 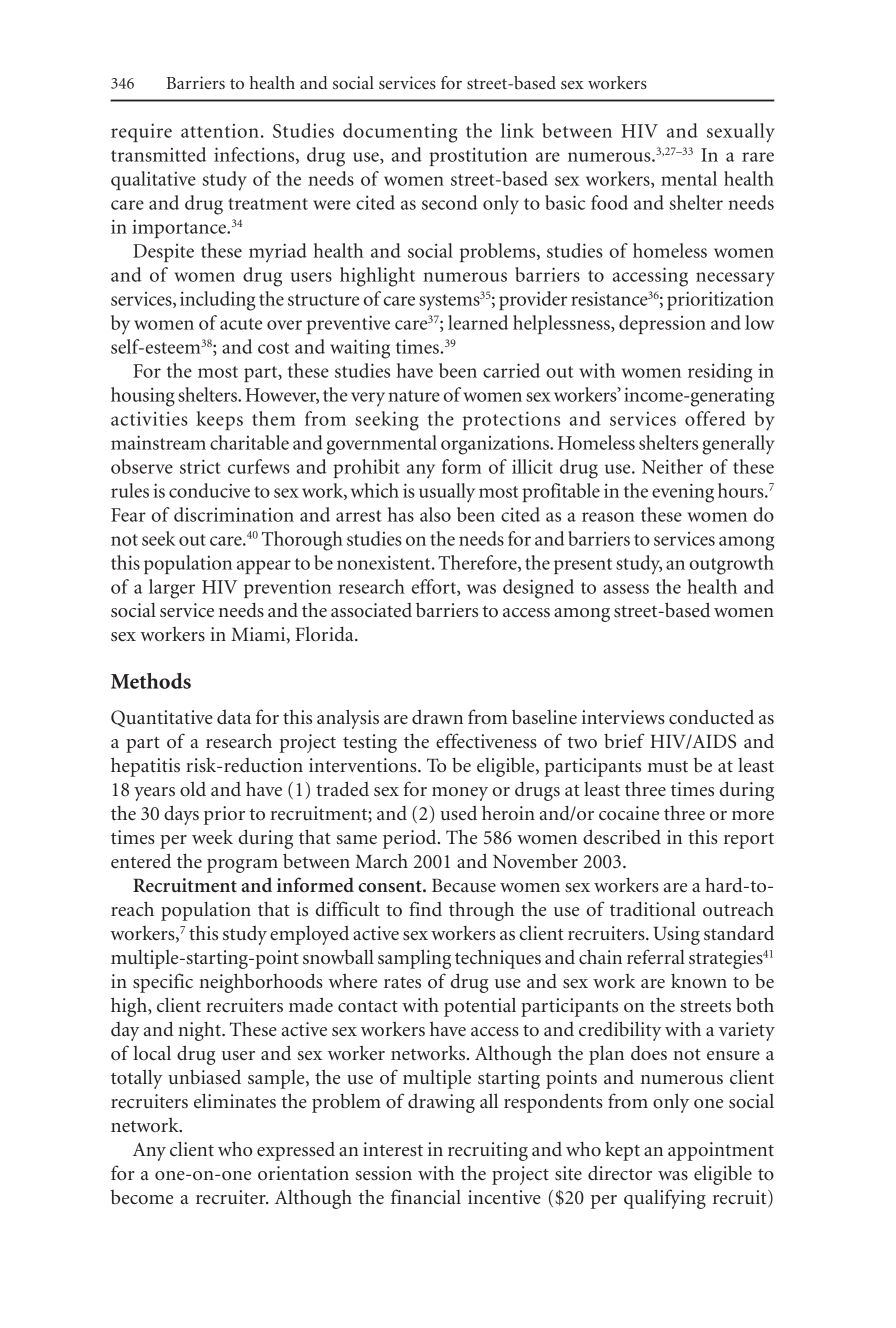 What do you see at coordinates (741, 133) in the image?
I see `sexually` at bounding box center [741, 133].
